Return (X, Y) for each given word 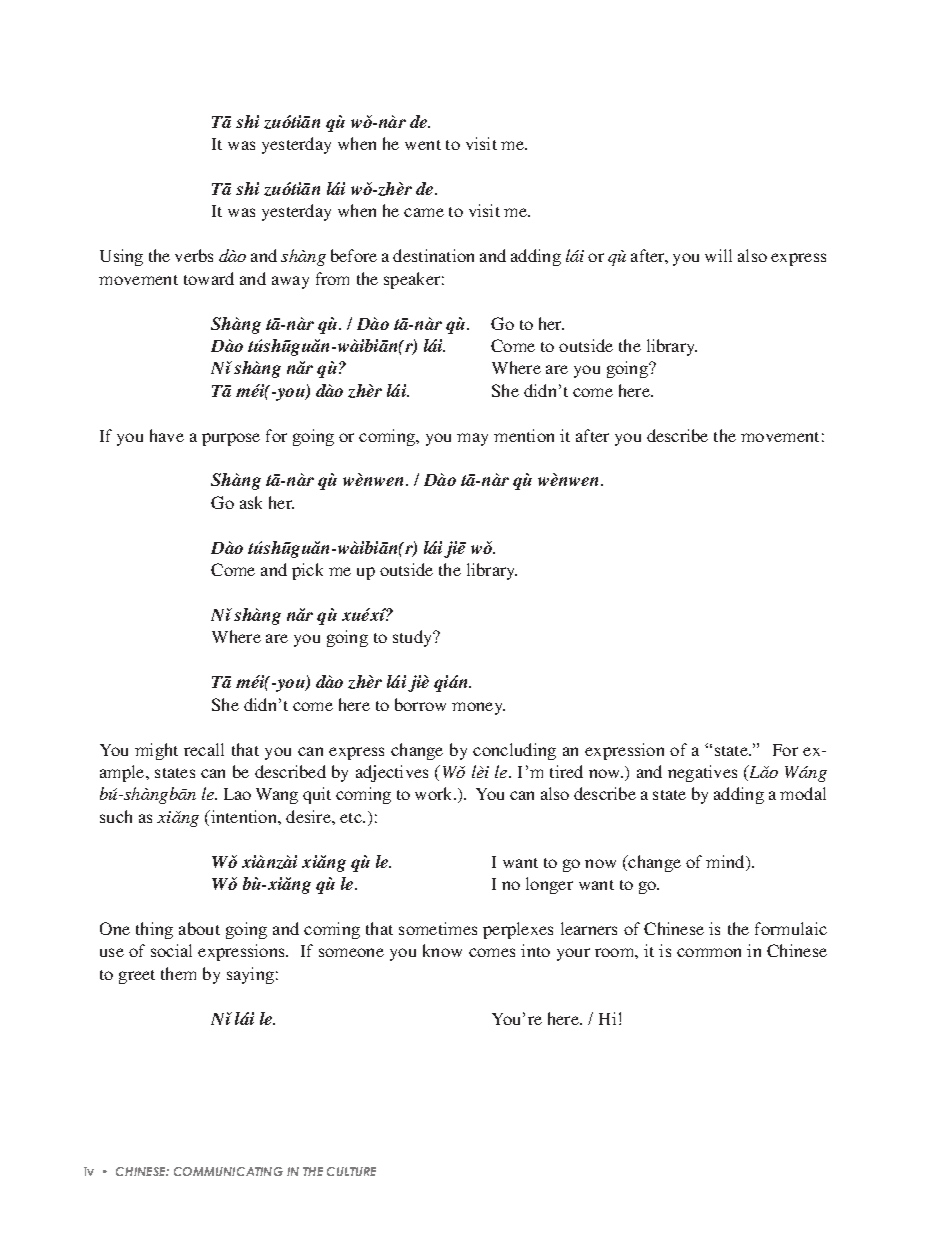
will (718, 255)
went (423, 145)
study (414, 638)
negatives (702, 773)
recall (204, 749)
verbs (194, 255)
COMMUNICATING (228, 1171)
